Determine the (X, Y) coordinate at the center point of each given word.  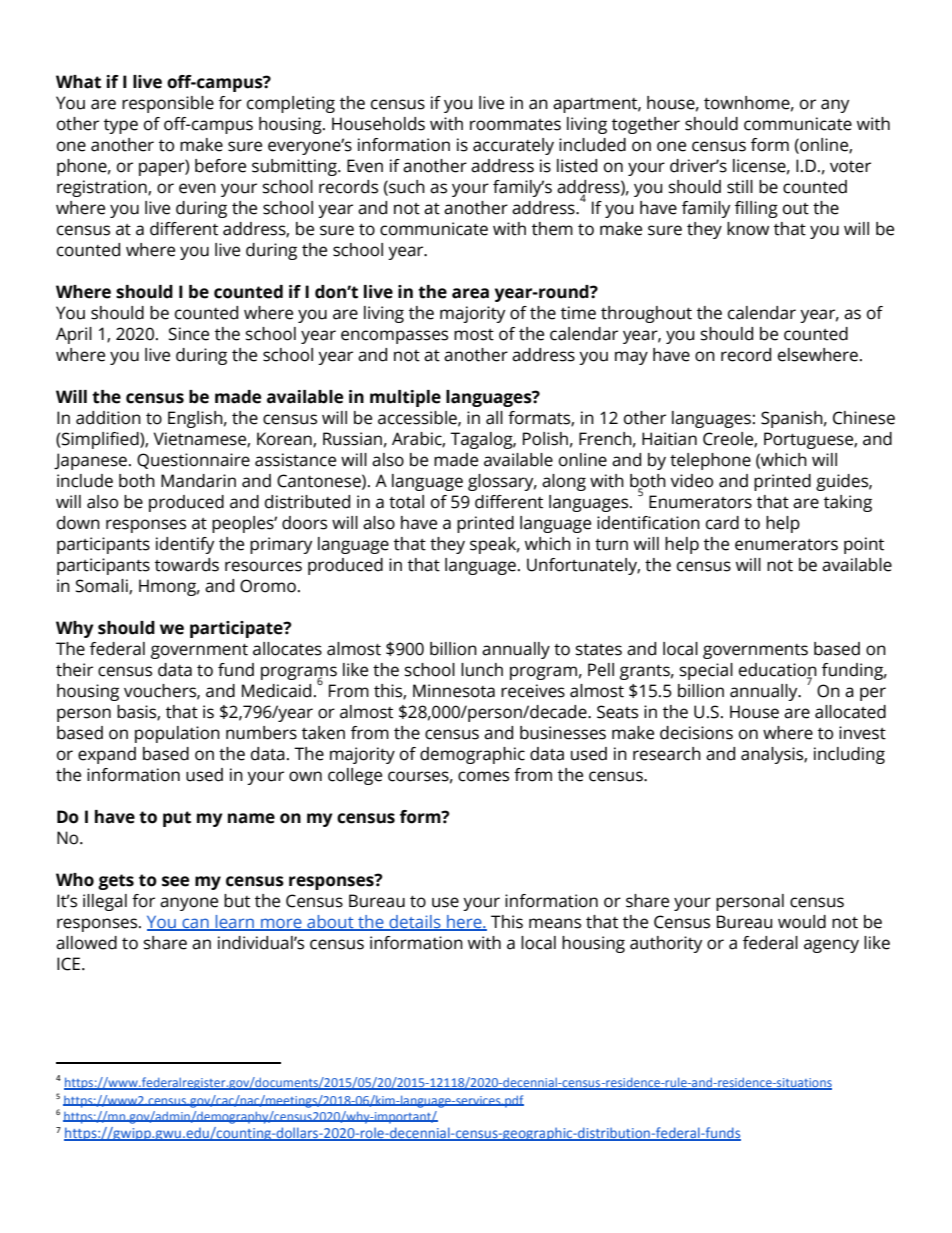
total (406, 502)
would (802, 922)
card (722, 523)
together (646, 125)
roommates (515, 125)
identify (185, 545)
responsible (168, 104)
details (415, 923)
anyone (189, 904)
